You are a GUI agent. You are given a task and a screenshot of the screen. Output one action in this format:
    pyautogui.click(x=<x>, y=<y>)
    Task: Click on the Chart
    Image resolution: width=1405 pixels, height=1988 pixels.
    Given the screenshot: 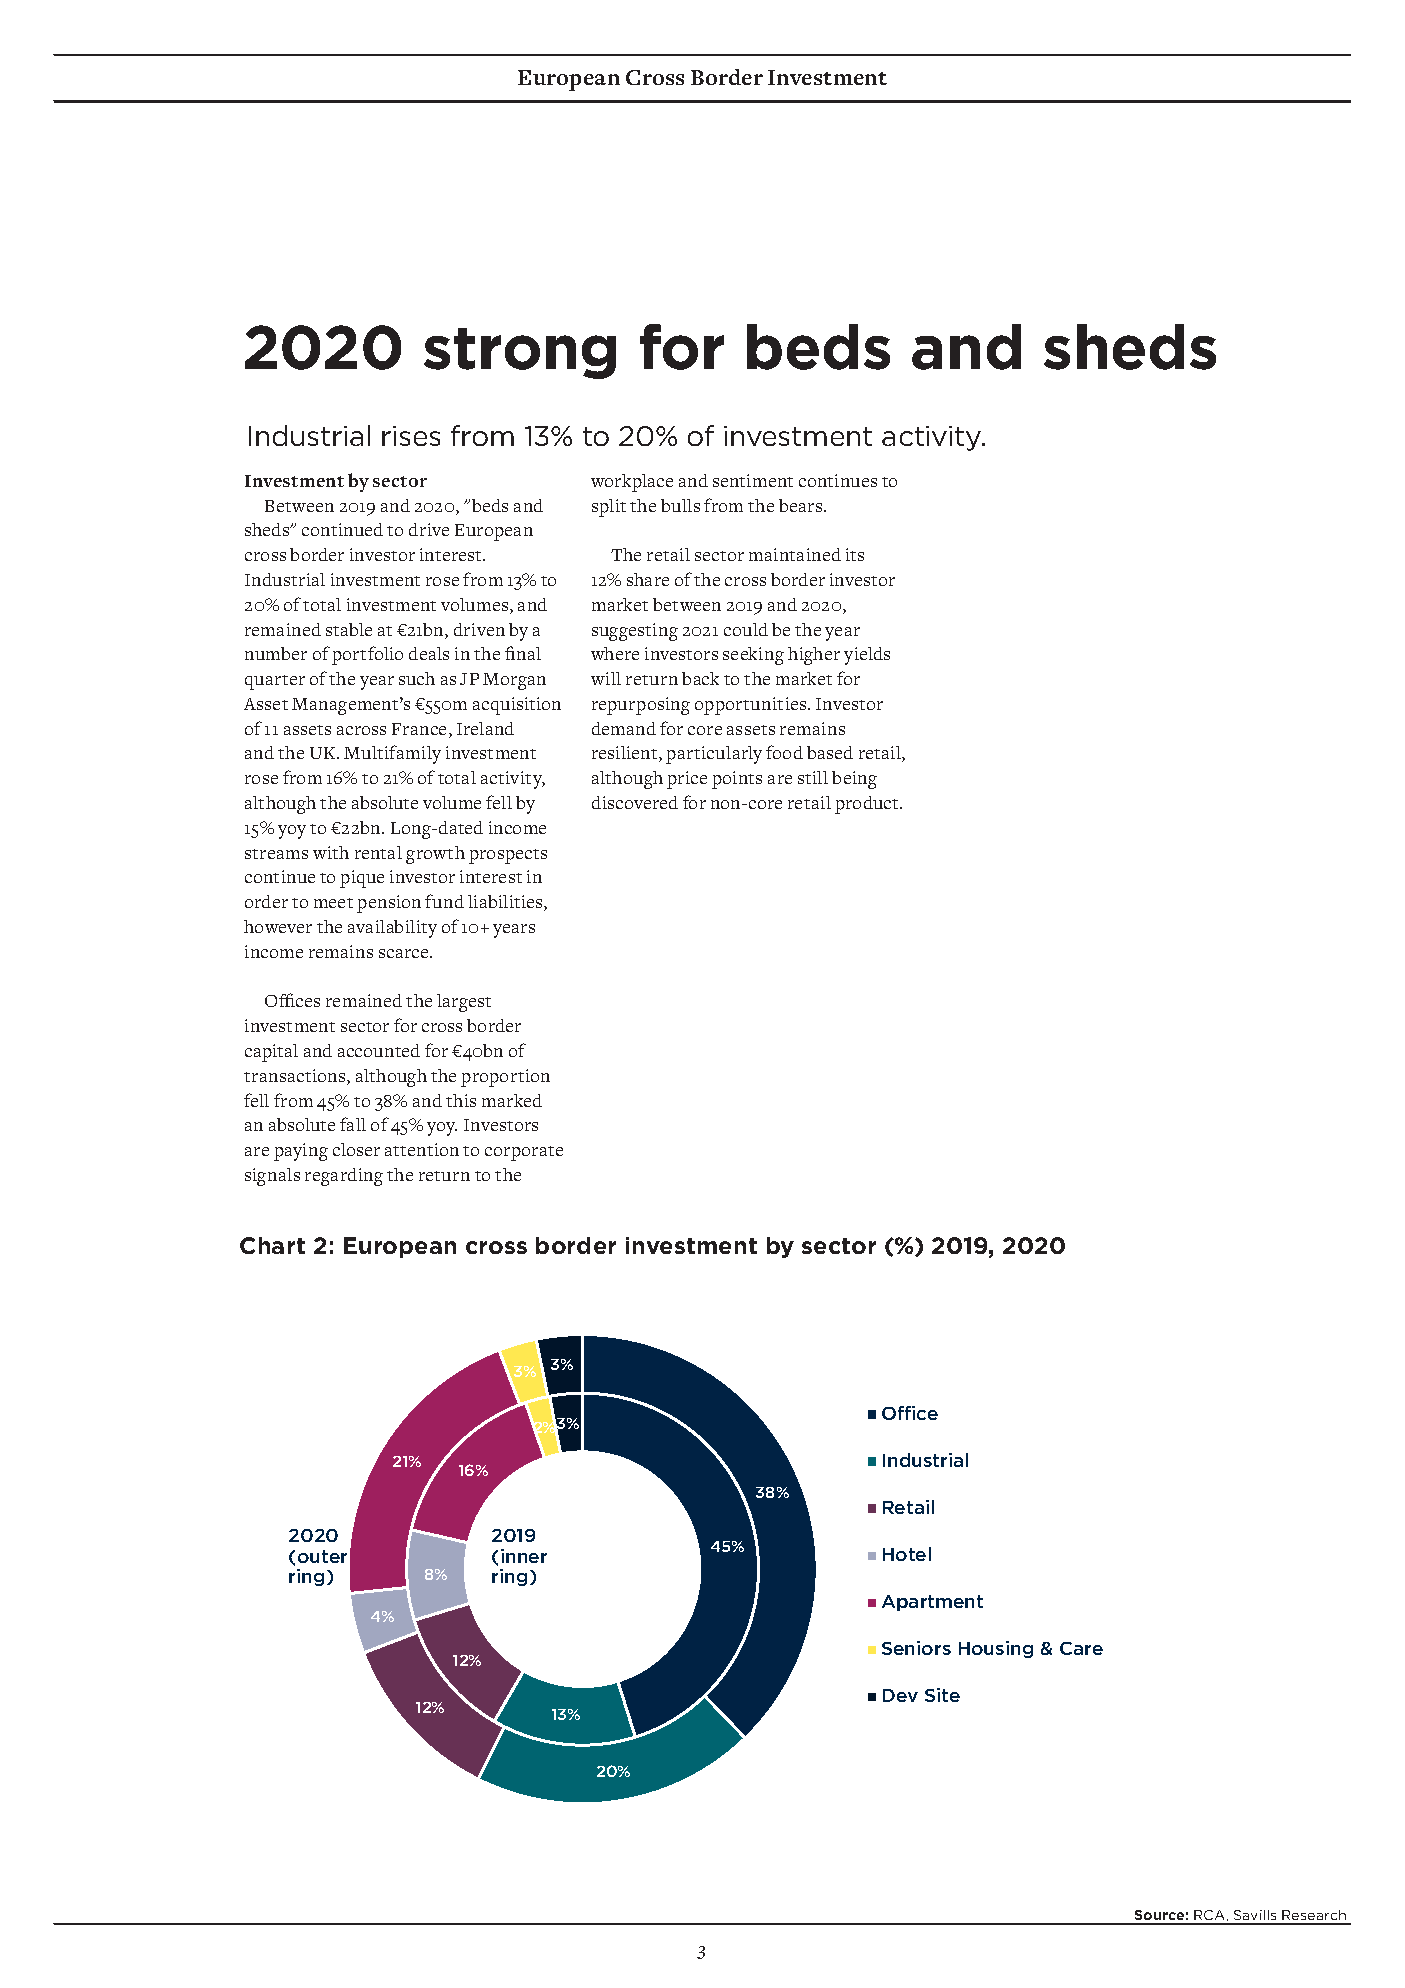 What is the action you would take?
    pyautogui.click(x=272, y=1245)
